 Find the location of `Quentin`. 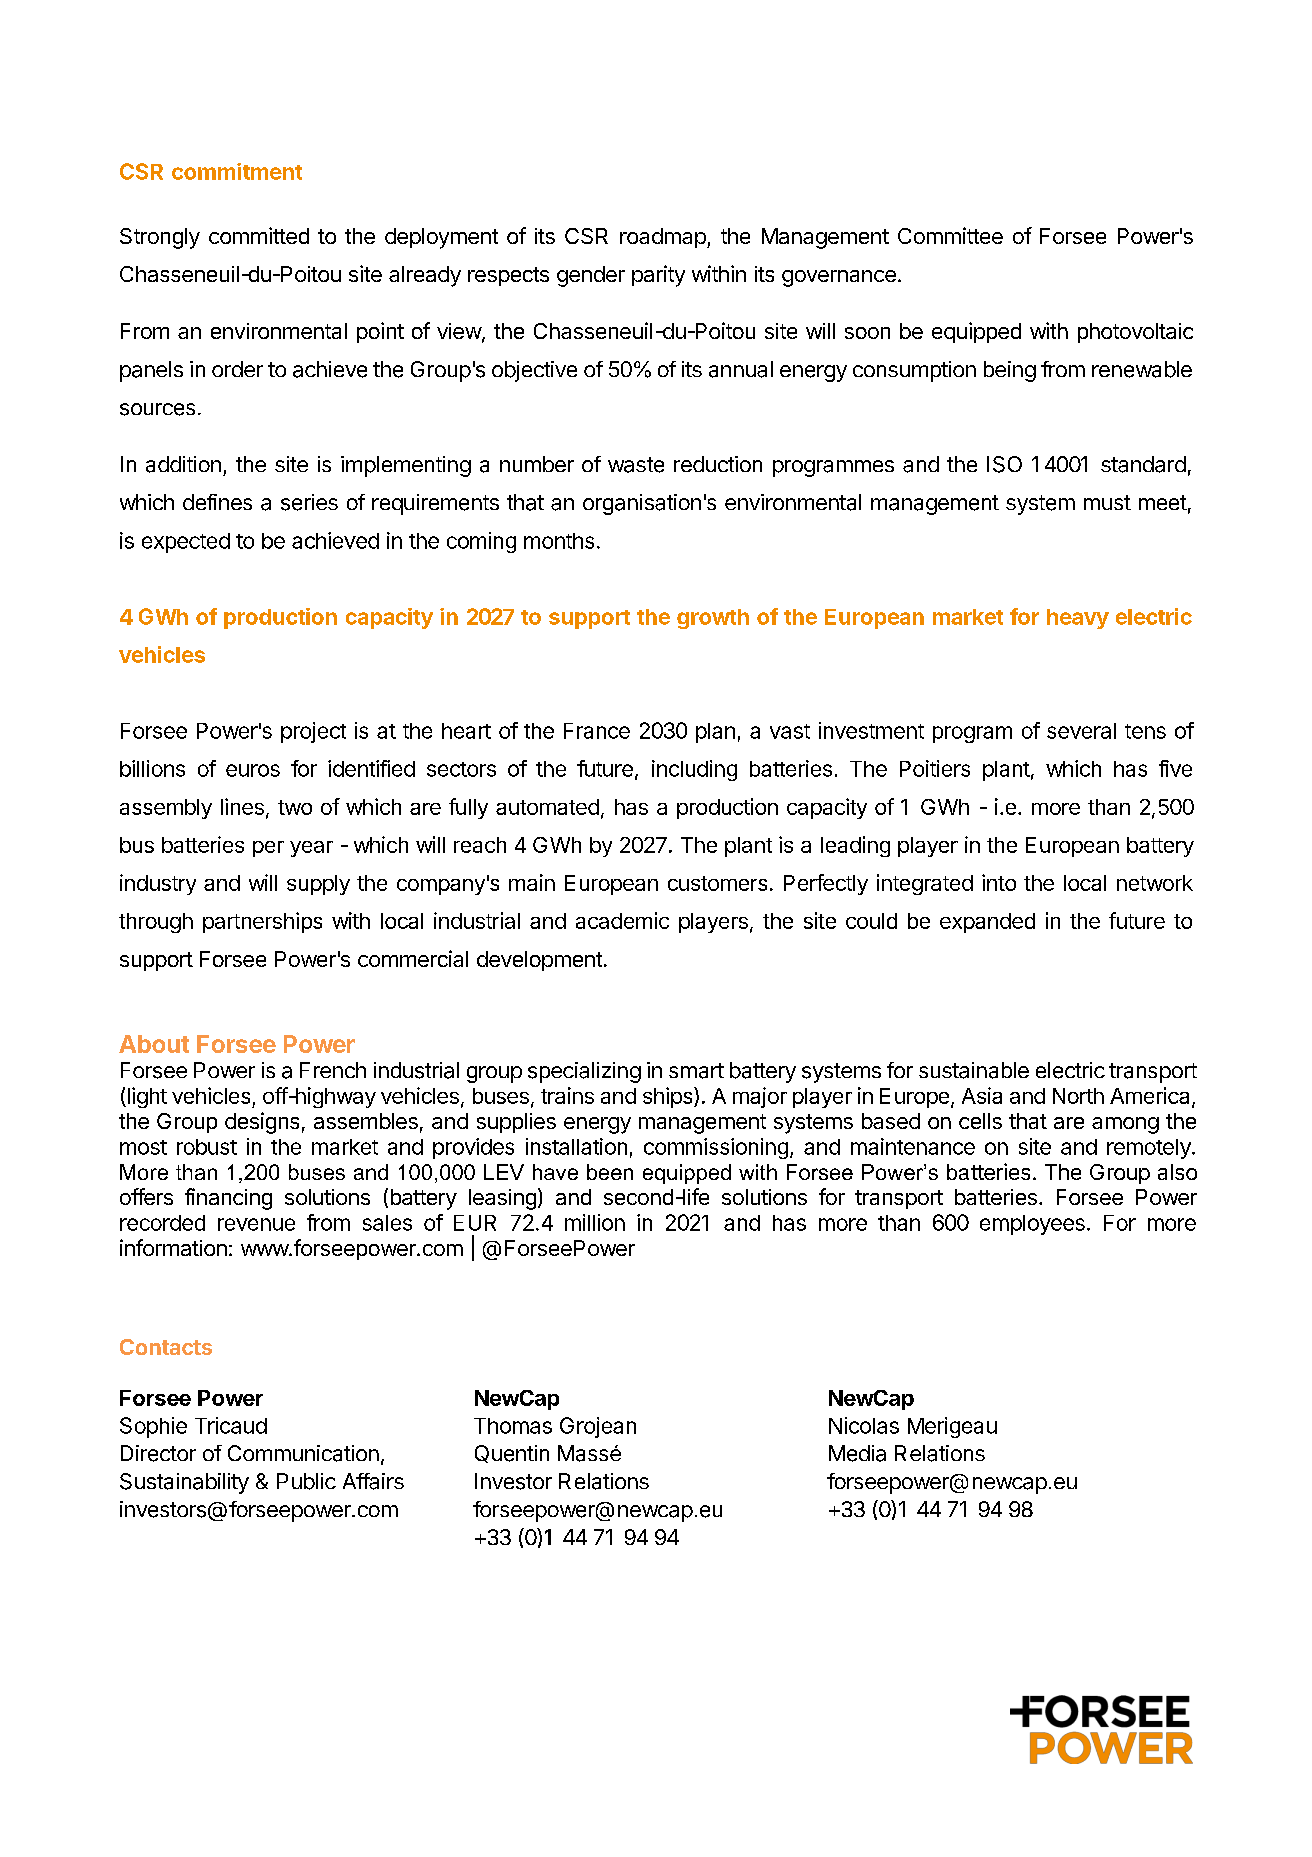

Quentin is located at coordinates (512, 1454).
